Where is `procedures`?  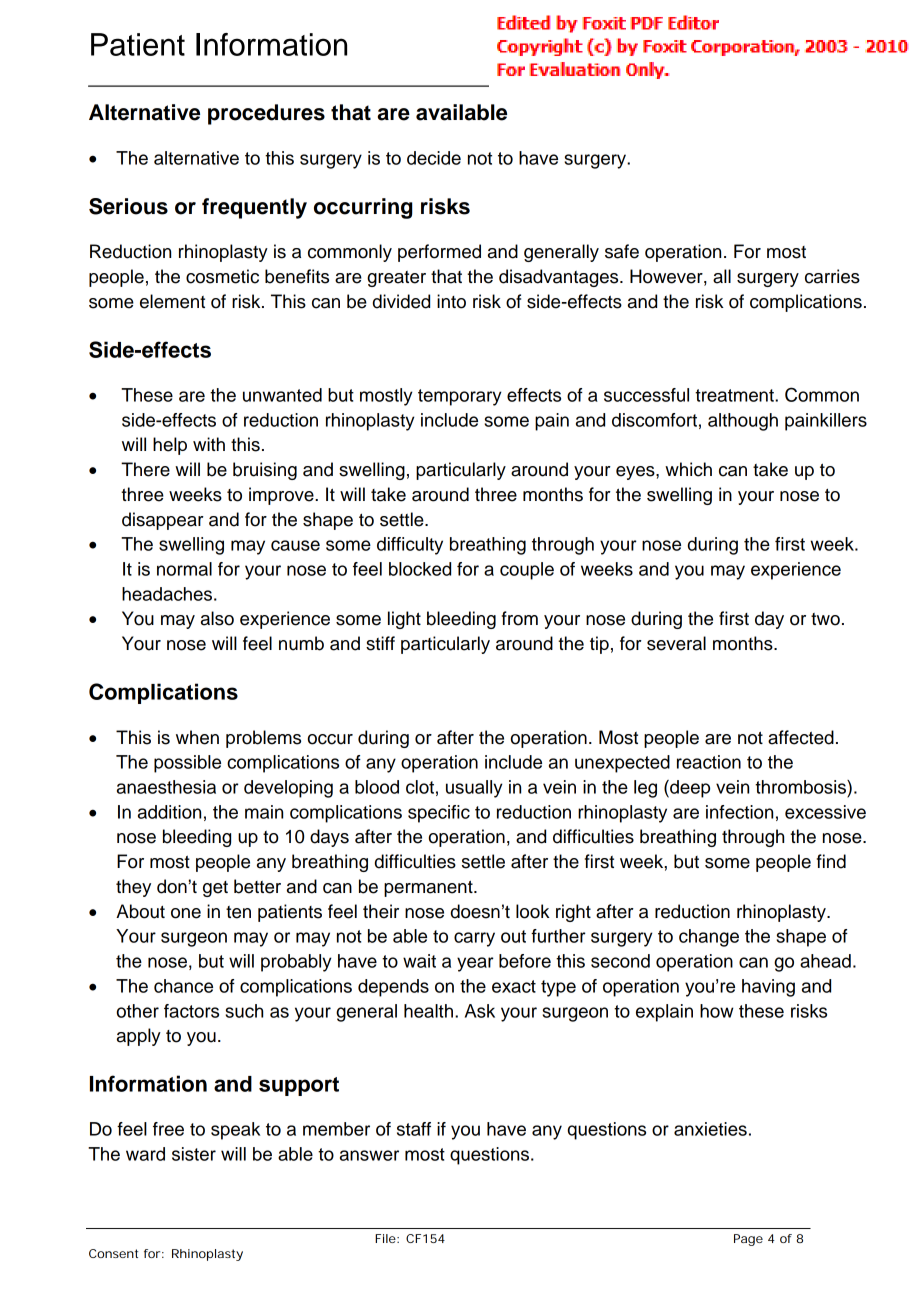 procedures is located at coordinates (266, 114).
